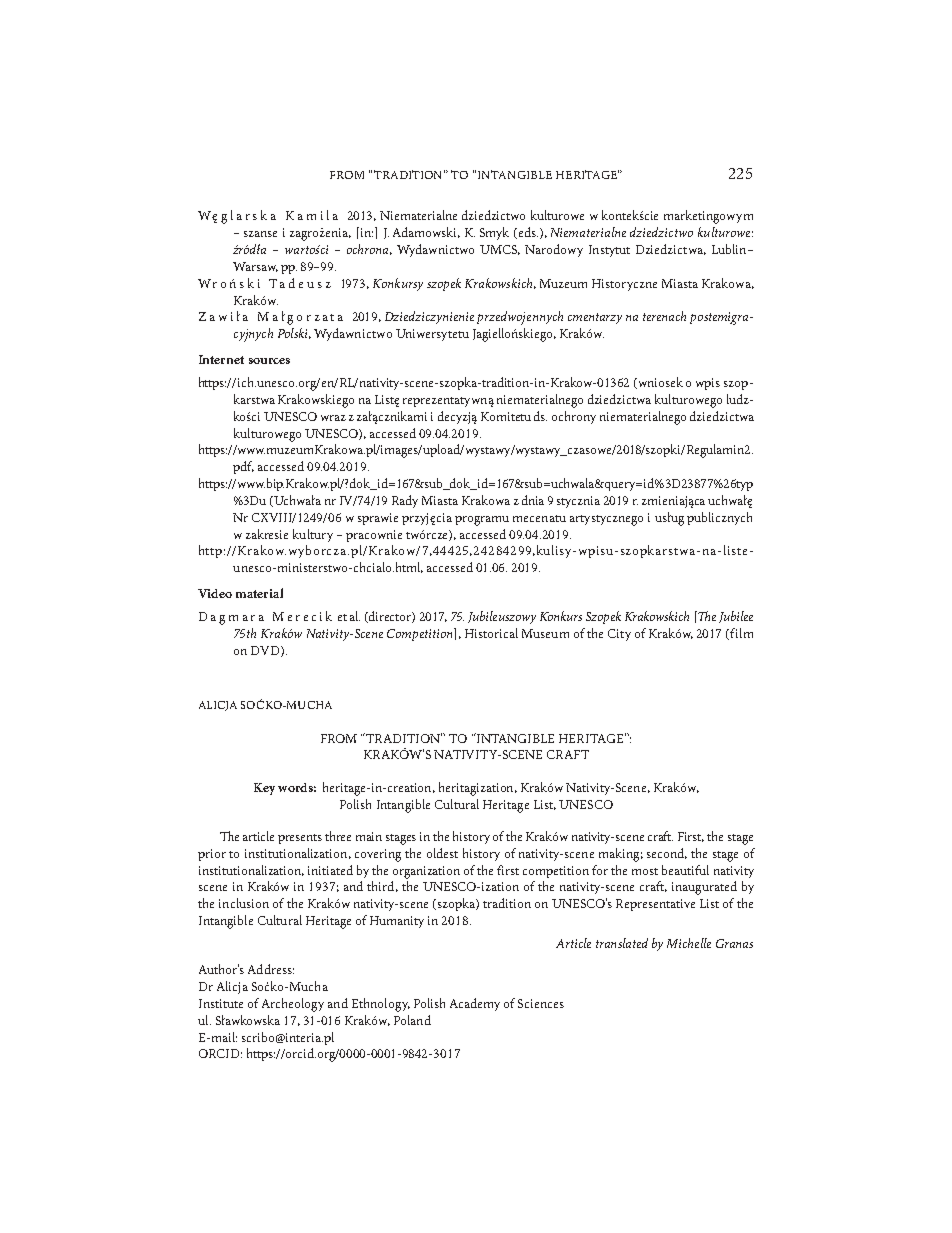 The image size is (952, 1233). I want to click on oldest, so click(442, 853).
